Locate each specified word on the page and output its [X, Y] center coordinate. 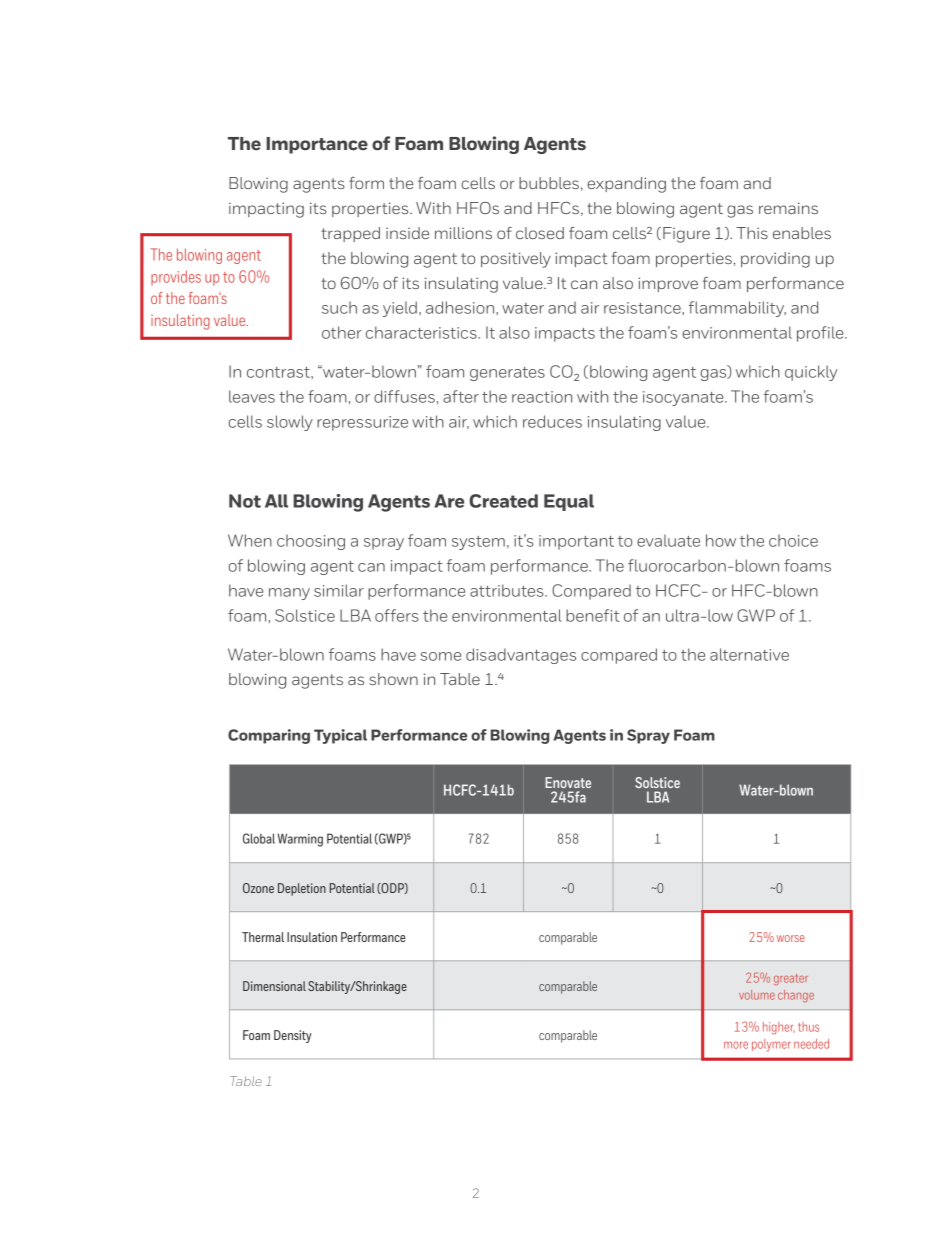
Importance [317, 145]
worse [791, 938]
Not [245, 501]
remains [788, 208]
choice [793, 541]
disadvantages [521, 656]
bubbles [549, 183]
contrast [279, 372]
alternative [749, 654]
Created [503, 501]
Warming [300, 840]
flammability [737, 309]
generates [507, 374]
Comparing [269, 736]
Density [293, 1036]
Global [259, 838]
